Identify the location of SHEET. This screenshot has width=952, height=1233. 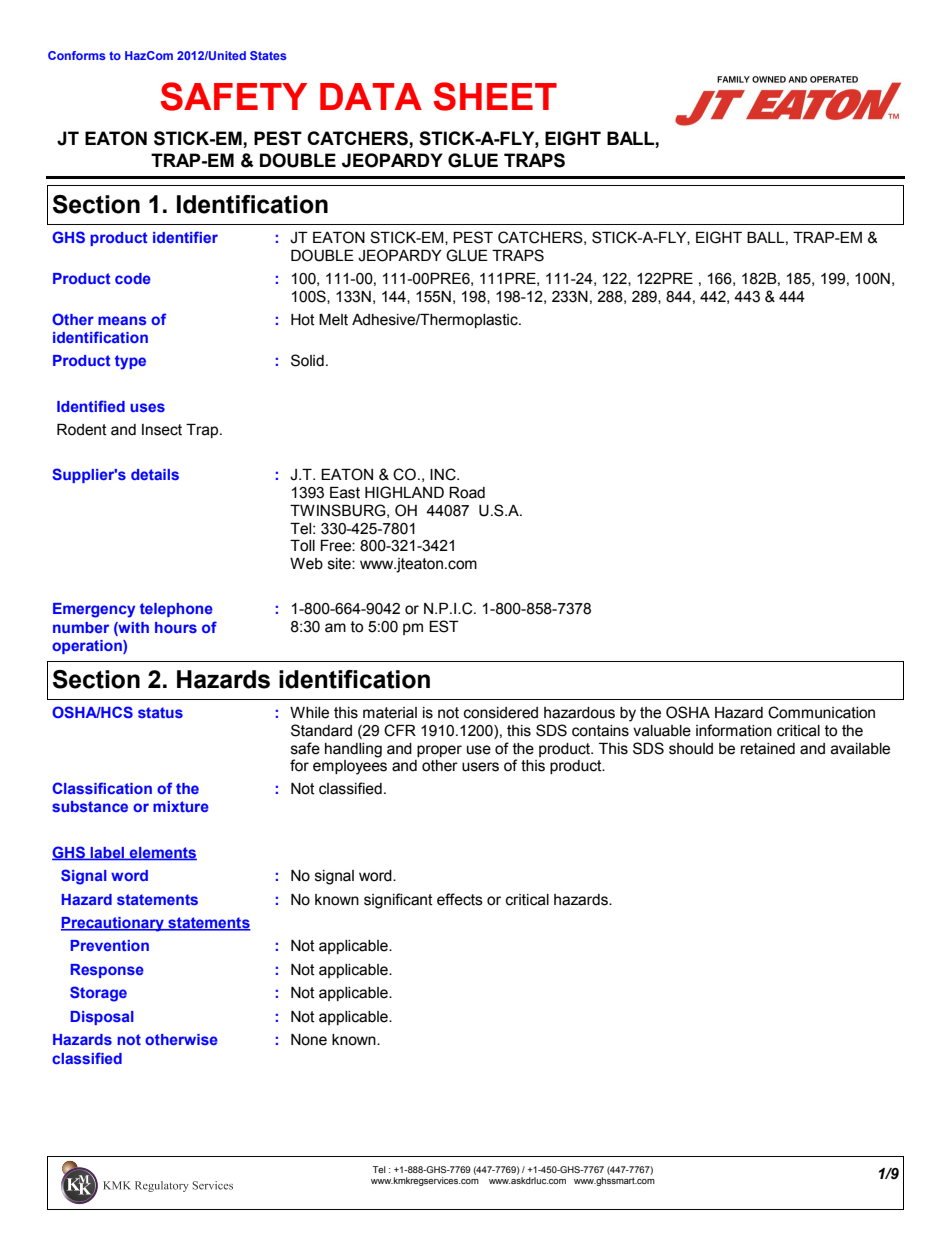
(495, 96).
